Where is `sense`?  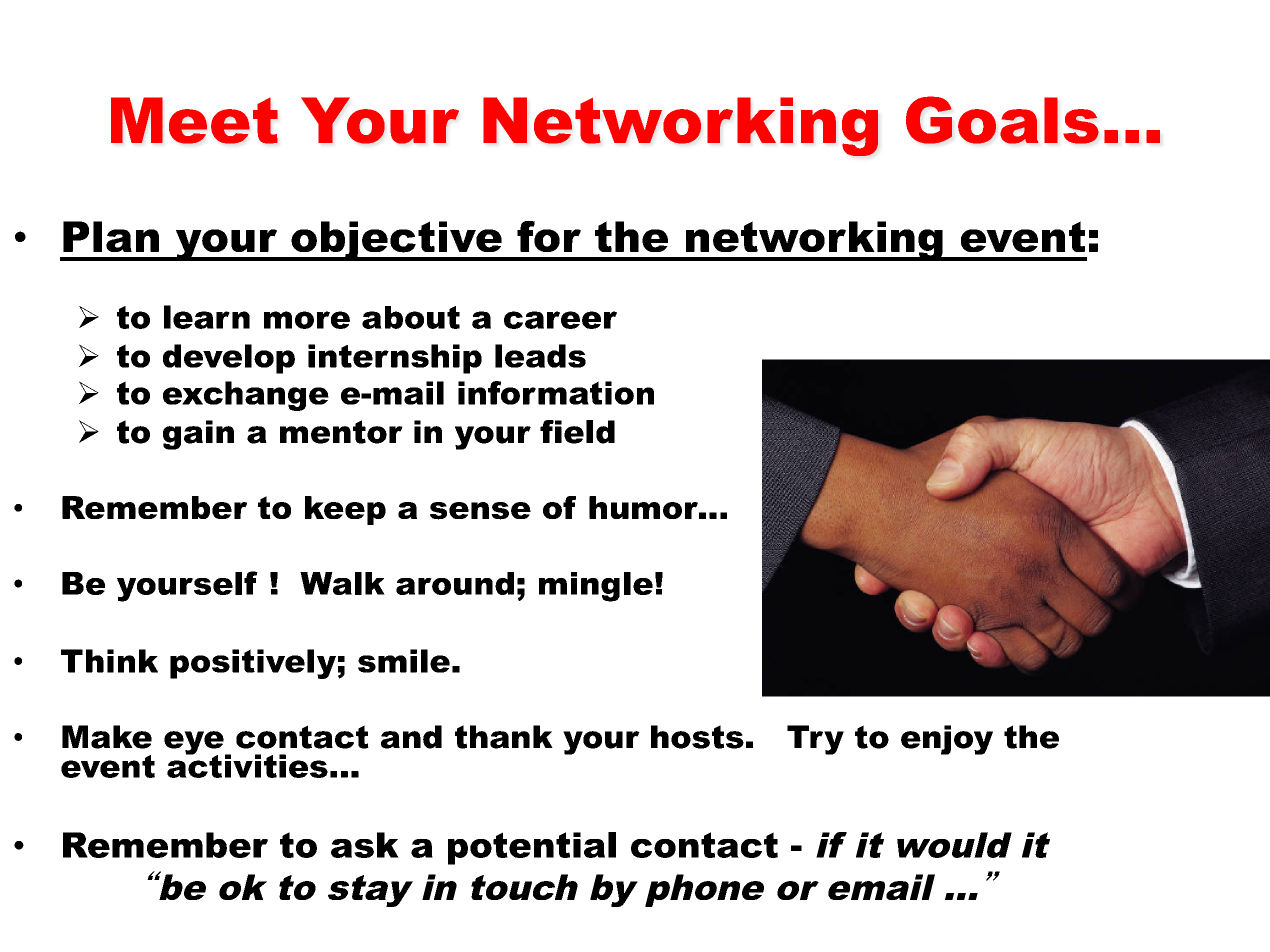
sense is located at coordinates (480, 511).
